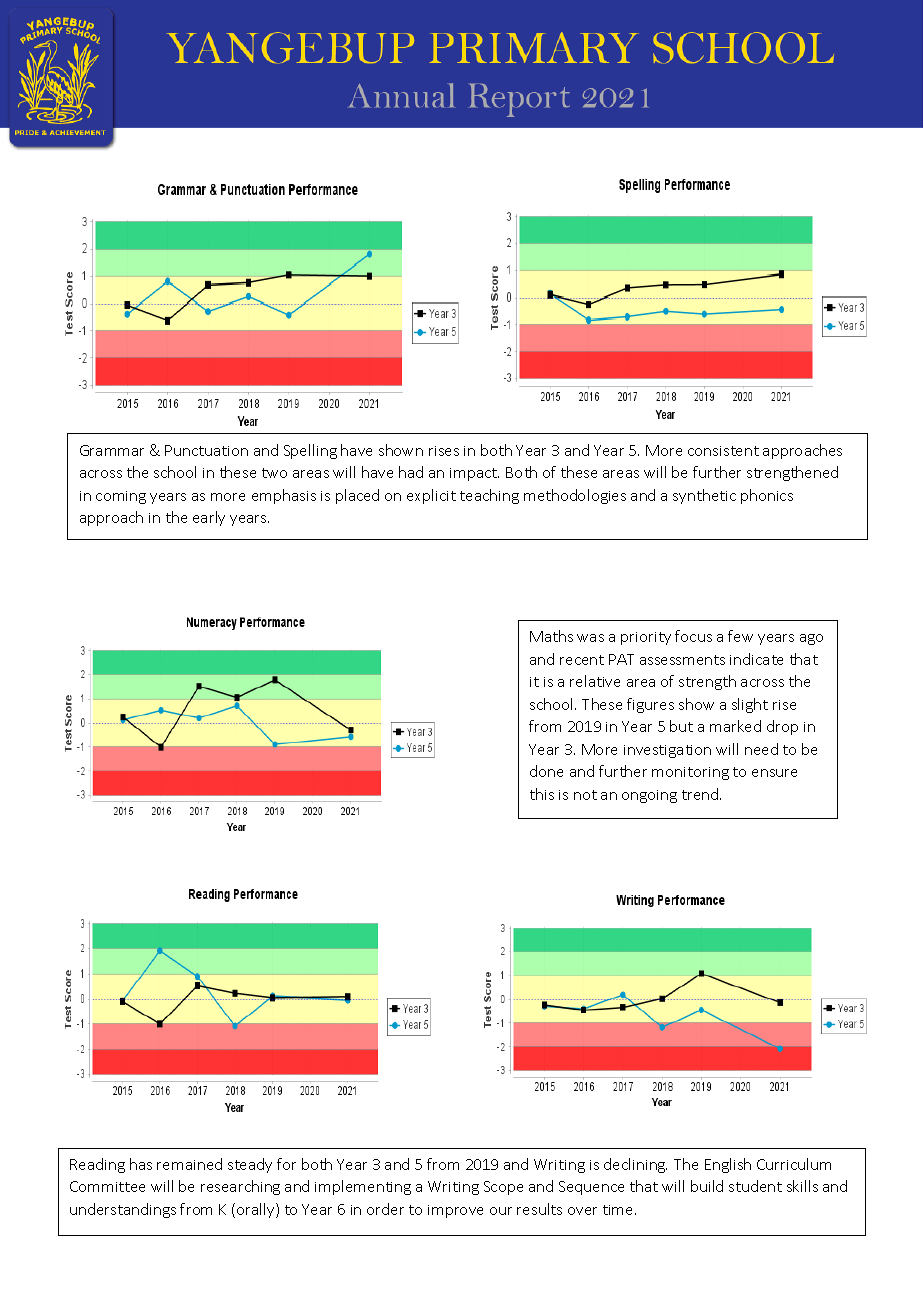 This page has height=1308, width=924. What do you see at coordinates (542, 794) in the page?
I see `this` at bounding box center [542, 794].
